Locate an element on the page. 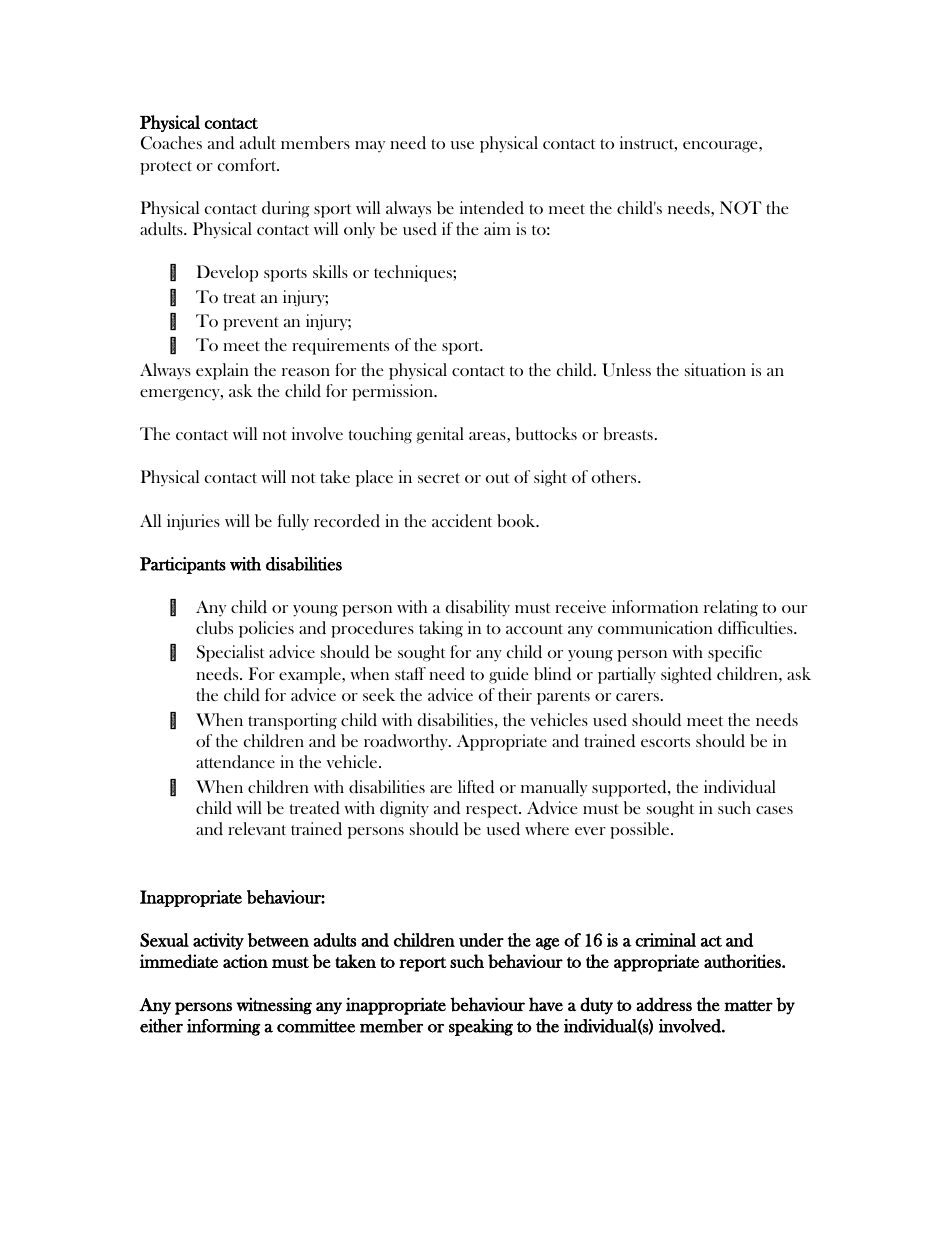 The width and height of the document is (952, 1233). intended is located at coordinates (492, 208).
